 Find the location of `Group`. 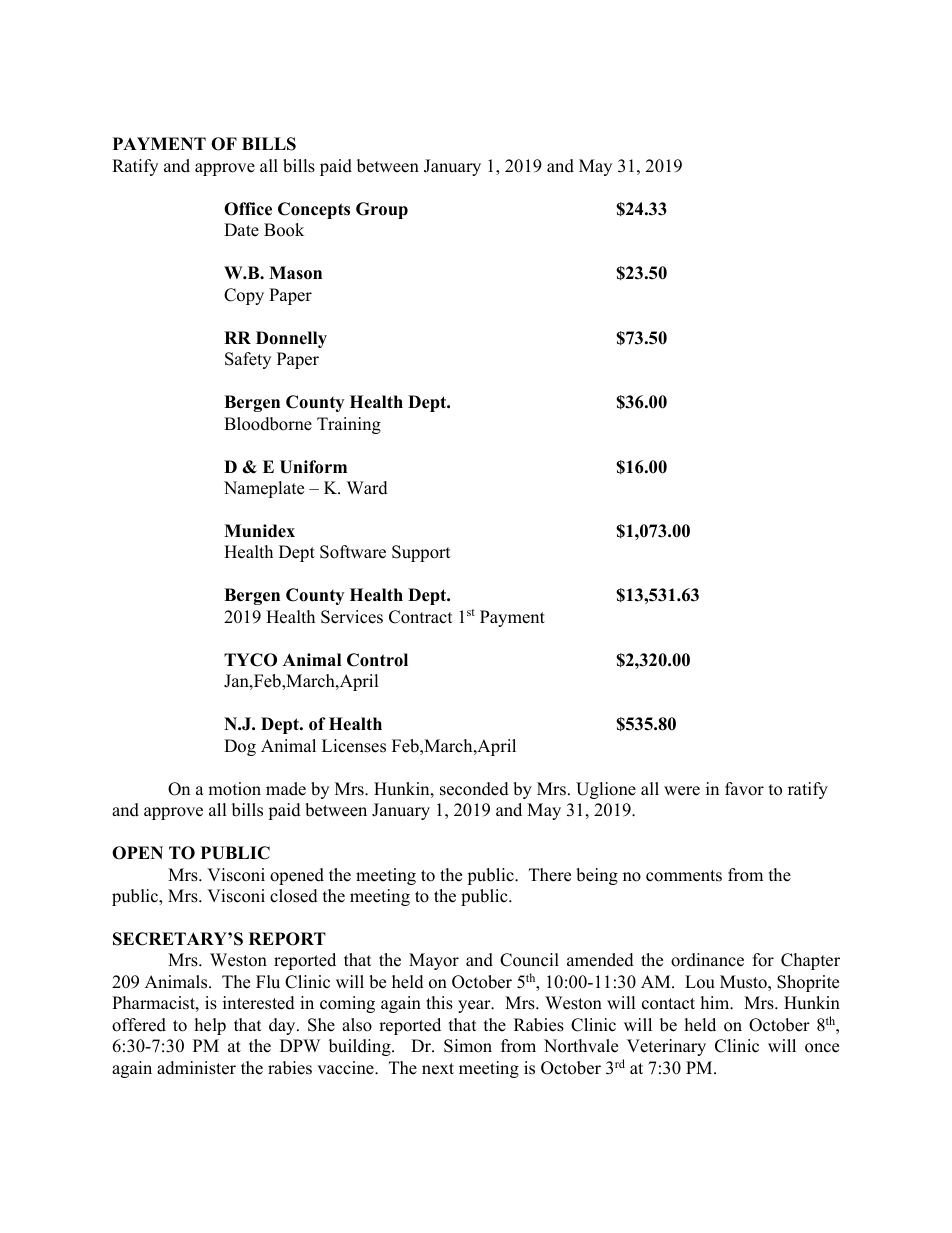

Group is located at coordinates (382, 210).
